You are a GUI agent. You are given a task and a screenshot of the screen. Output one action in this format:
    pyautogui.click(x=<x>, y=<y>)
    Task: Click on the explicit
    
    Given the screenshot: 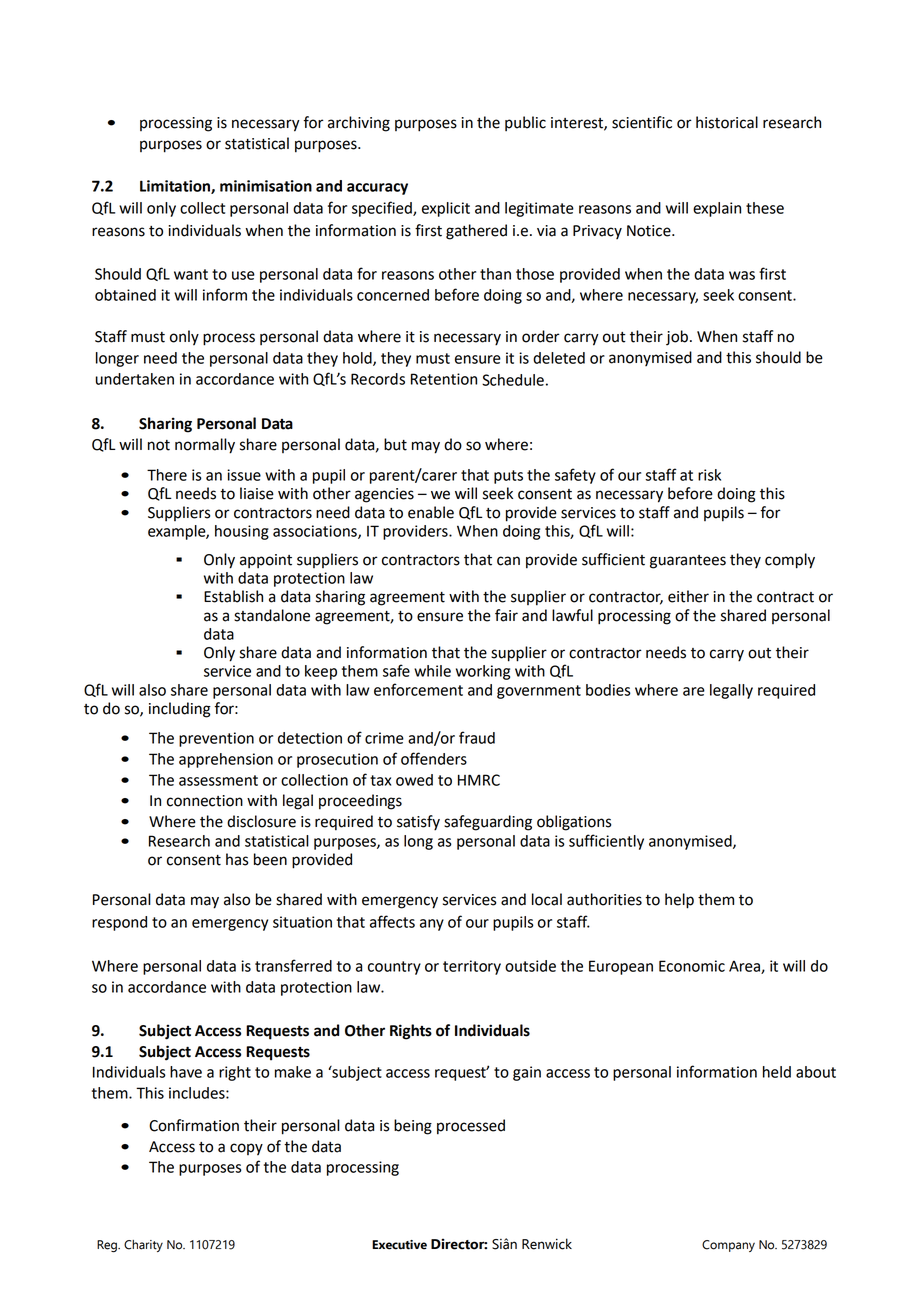 What is the action you would take?
    pyautogui.click(x=446, y=209)
